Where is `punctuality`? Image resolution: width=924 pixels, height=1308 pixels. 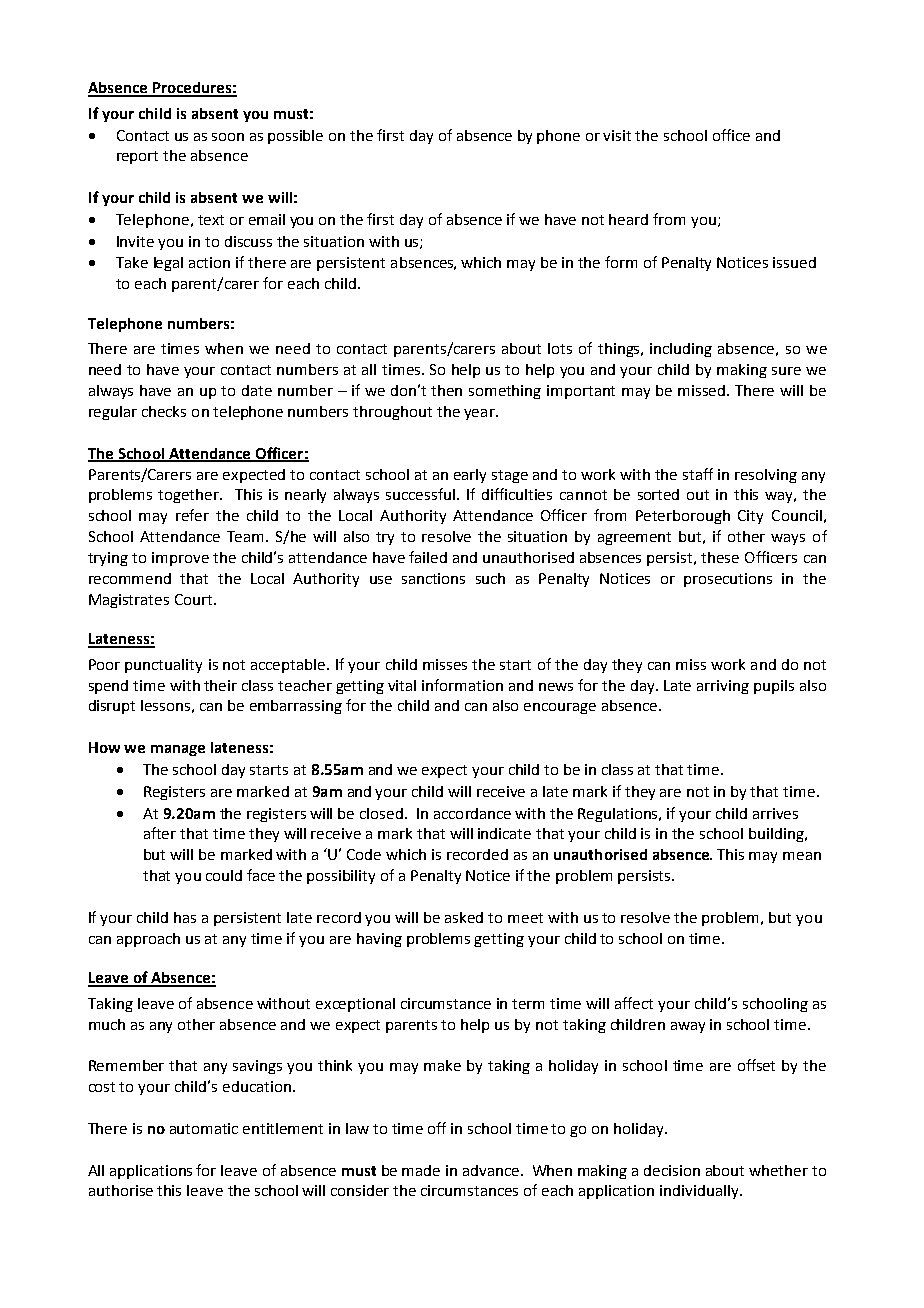 punctuality is located at coordinates (163, 666).
